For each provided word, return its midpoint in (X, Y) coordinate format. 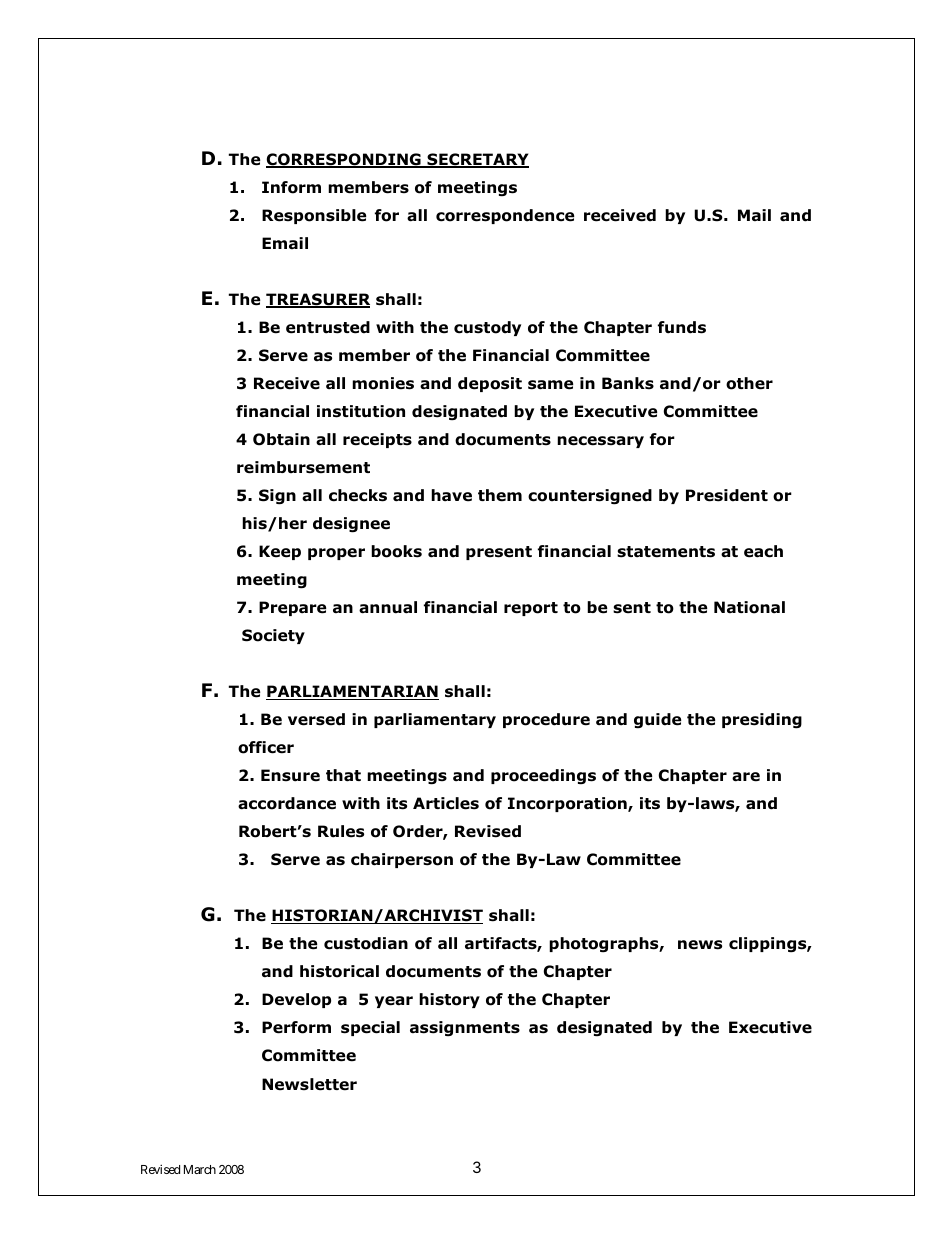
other (749, 383)
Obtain (281, 439)
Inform (291, 187)
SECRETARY (477, 160)
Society (273, 636)
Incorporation (568, 804)
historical (339, 971)
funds (682, 327)
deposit (490, 384)
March (200, 1169)
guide (657, 720)
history (449, 1000)
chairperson (402, 860)
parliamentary (435, 720)
